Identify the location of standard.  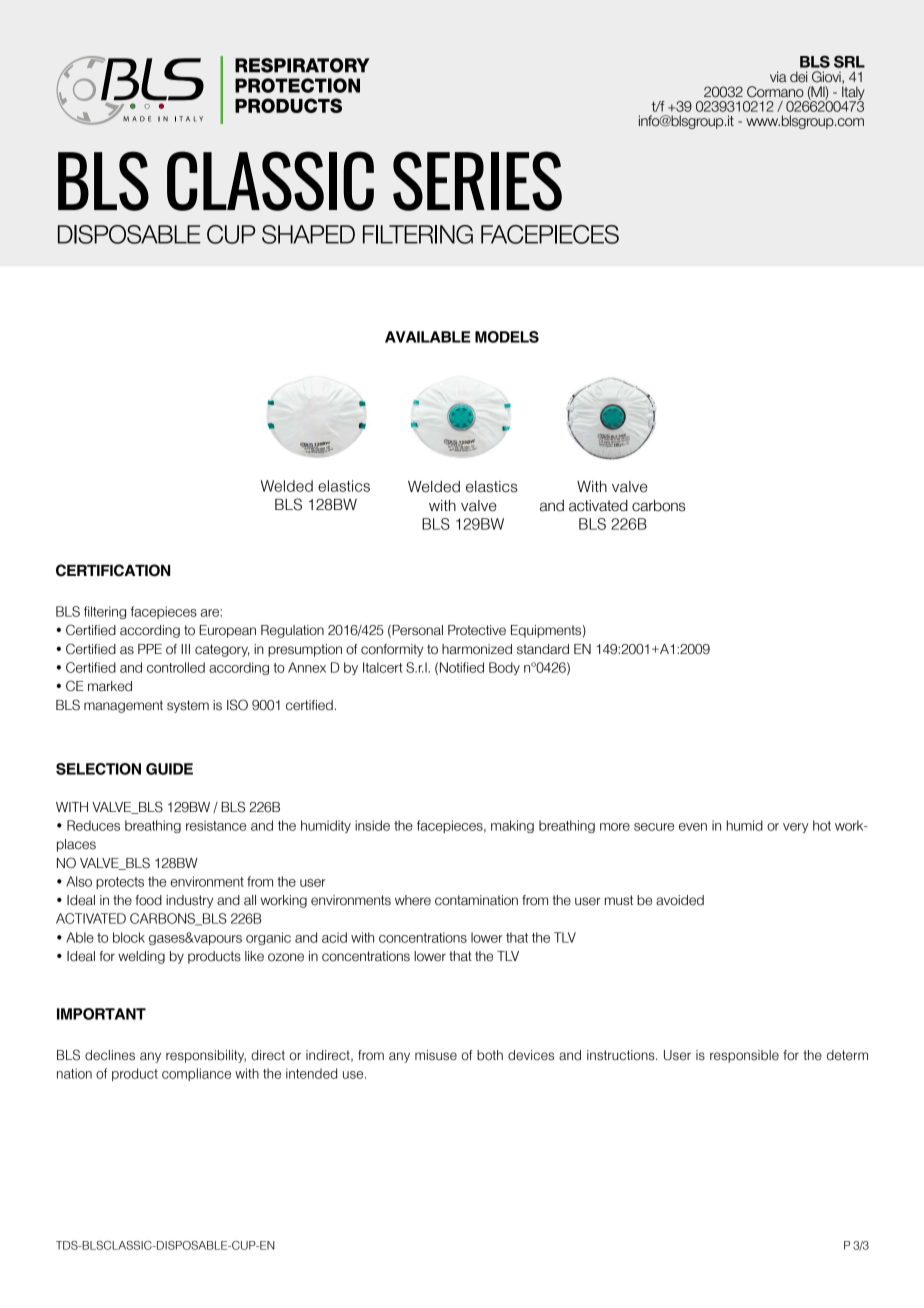
(543, 649).
